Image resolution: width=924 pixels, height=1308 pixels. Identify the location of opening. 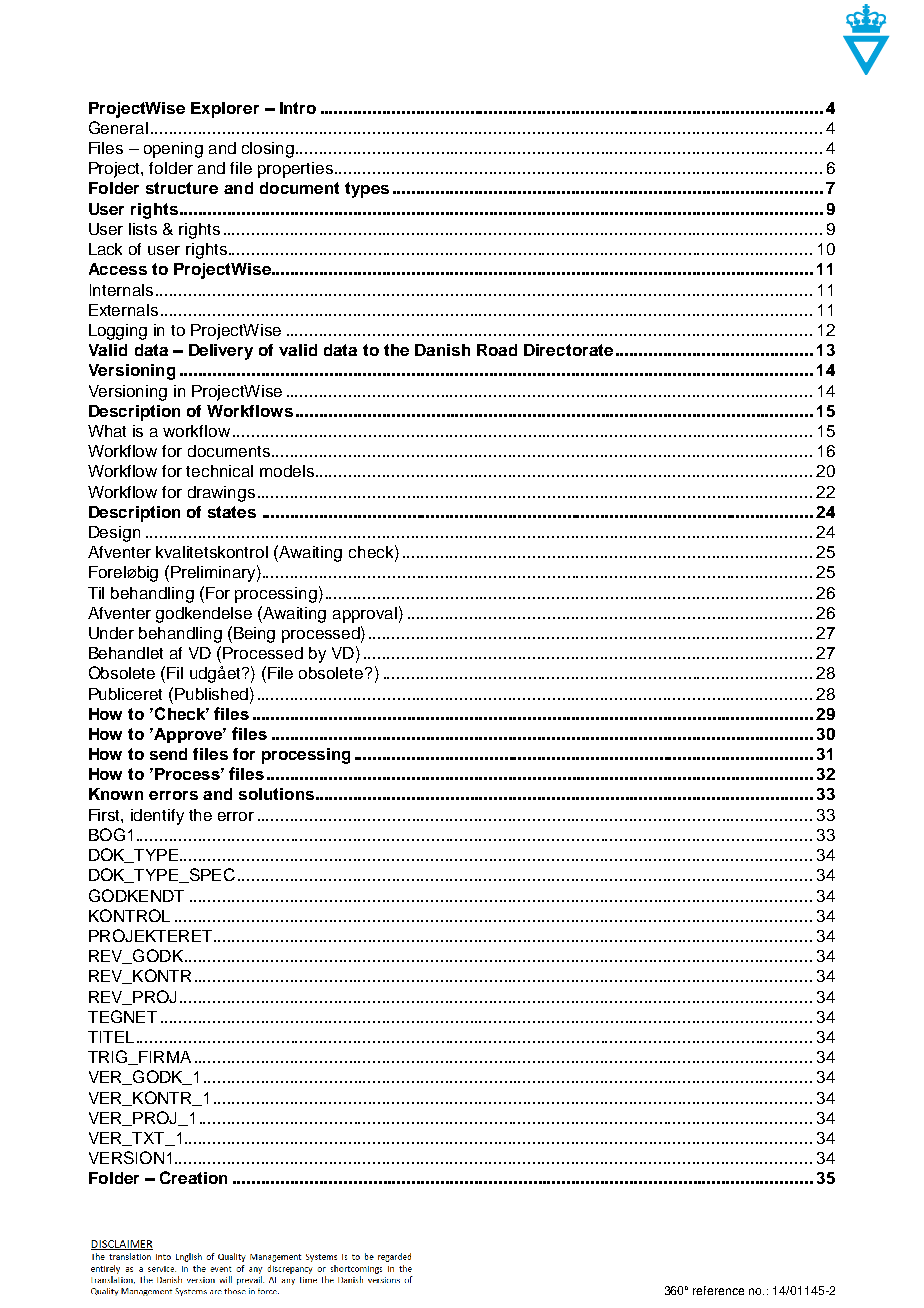
(173, 150).
